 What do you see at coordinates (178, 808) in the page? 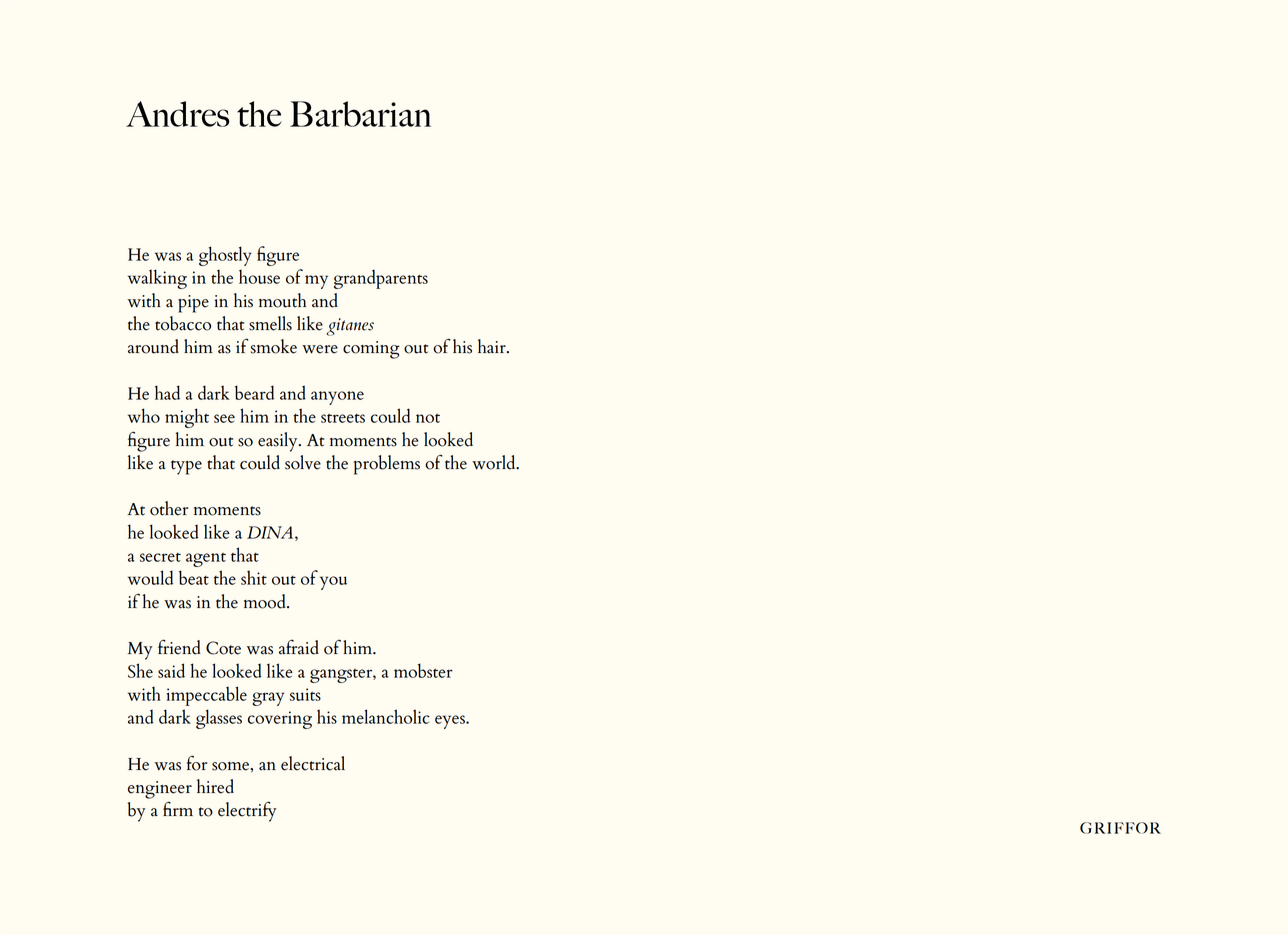
I see `firm` at bounding box center [178, 808].
